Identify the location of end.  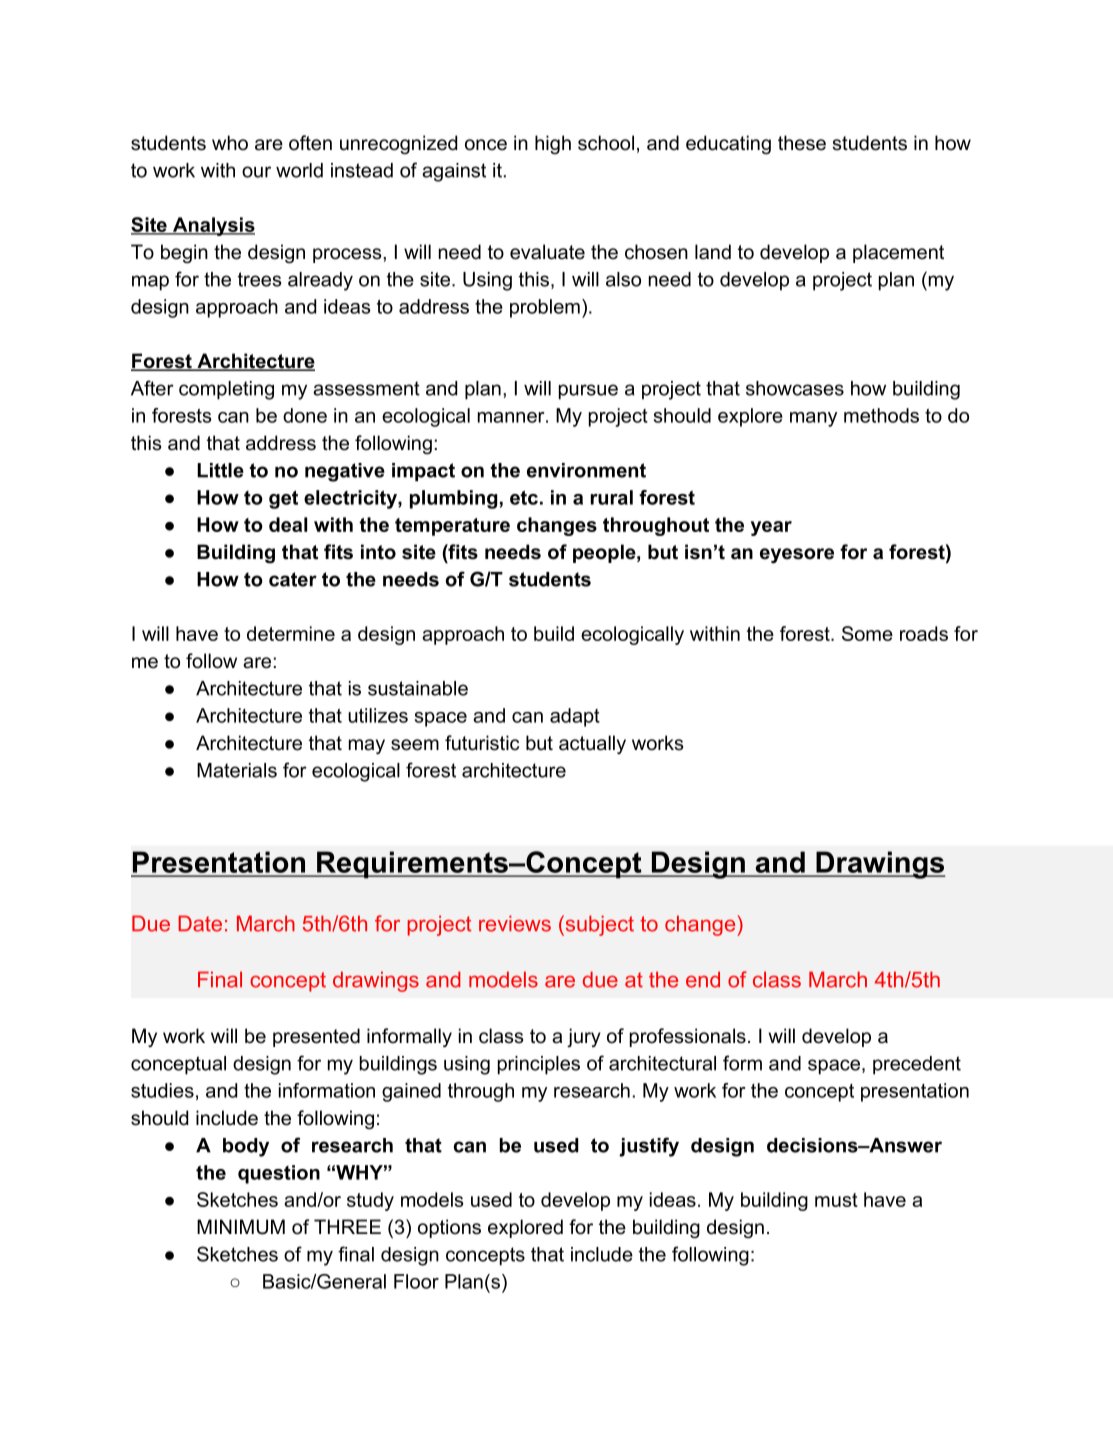
(703, 979).
